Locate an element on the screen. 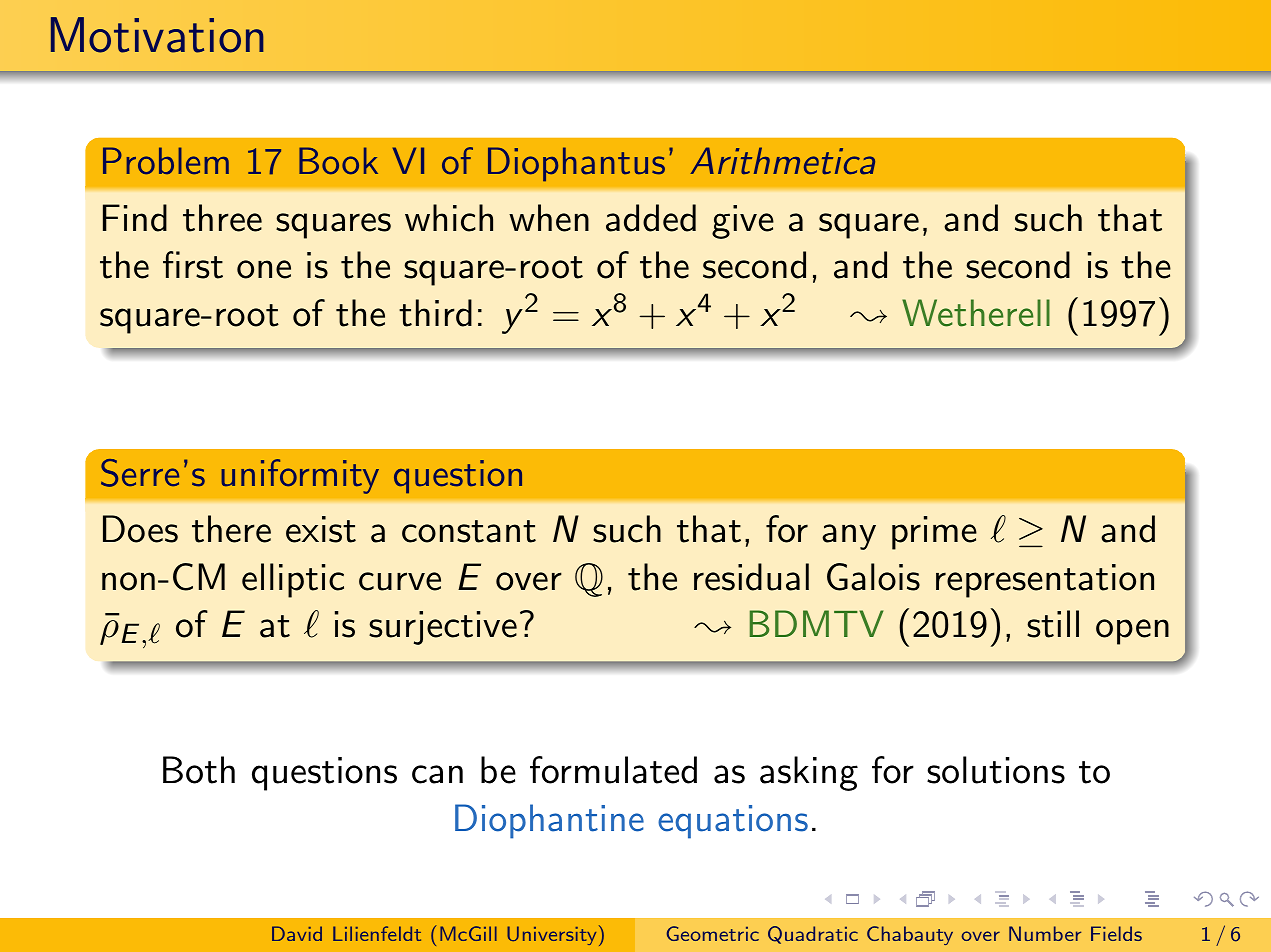  prime is located at coordinates (934, 533).
